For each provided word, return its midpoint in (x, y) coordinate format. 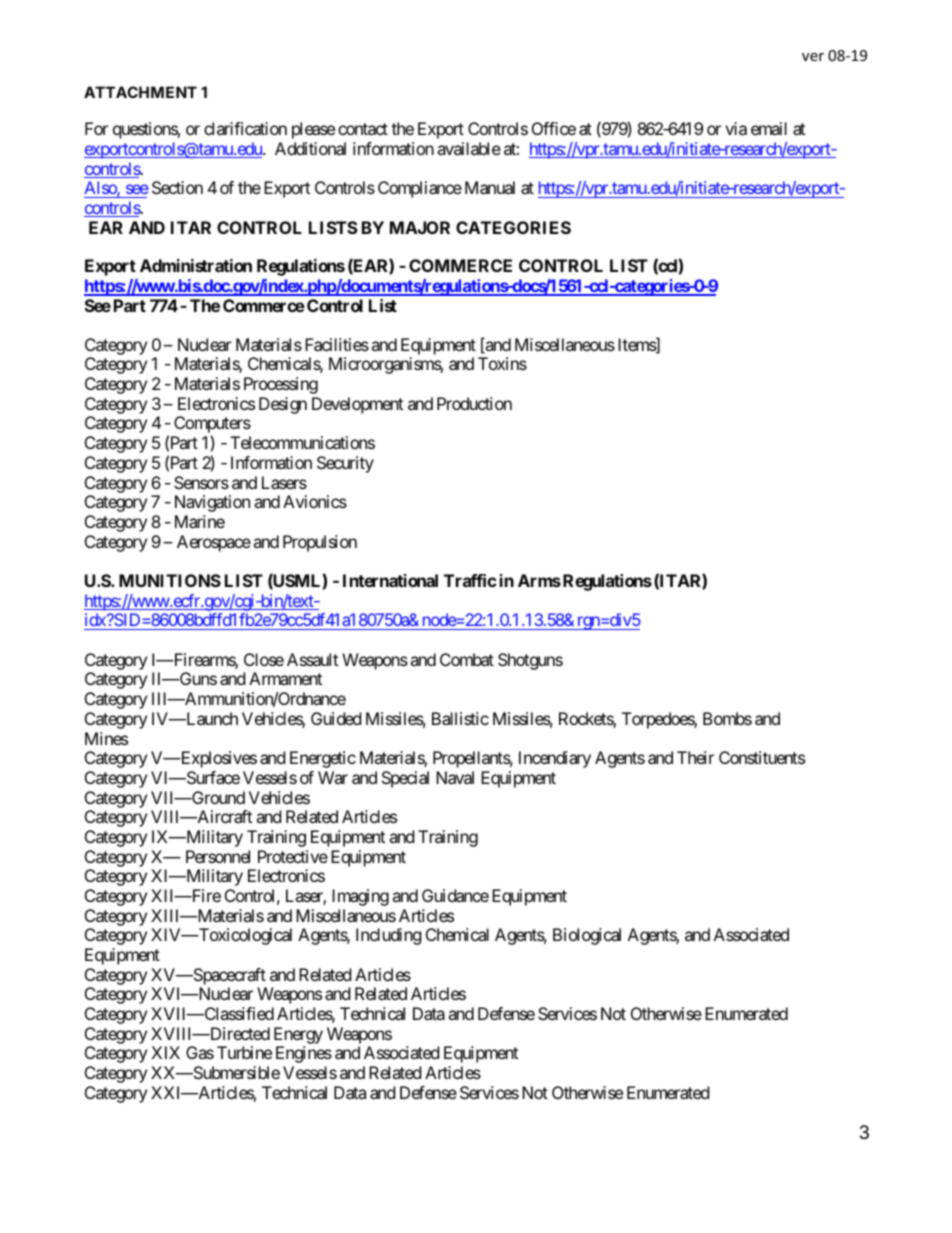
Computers (212, 426)
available (469, 148)
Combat (467, 659)
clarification (245, 128)
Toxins (502, 363)
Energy (298, 1037)
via (736, 128)
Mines (106, 738)
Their (695, 757)
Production (474, 403)
